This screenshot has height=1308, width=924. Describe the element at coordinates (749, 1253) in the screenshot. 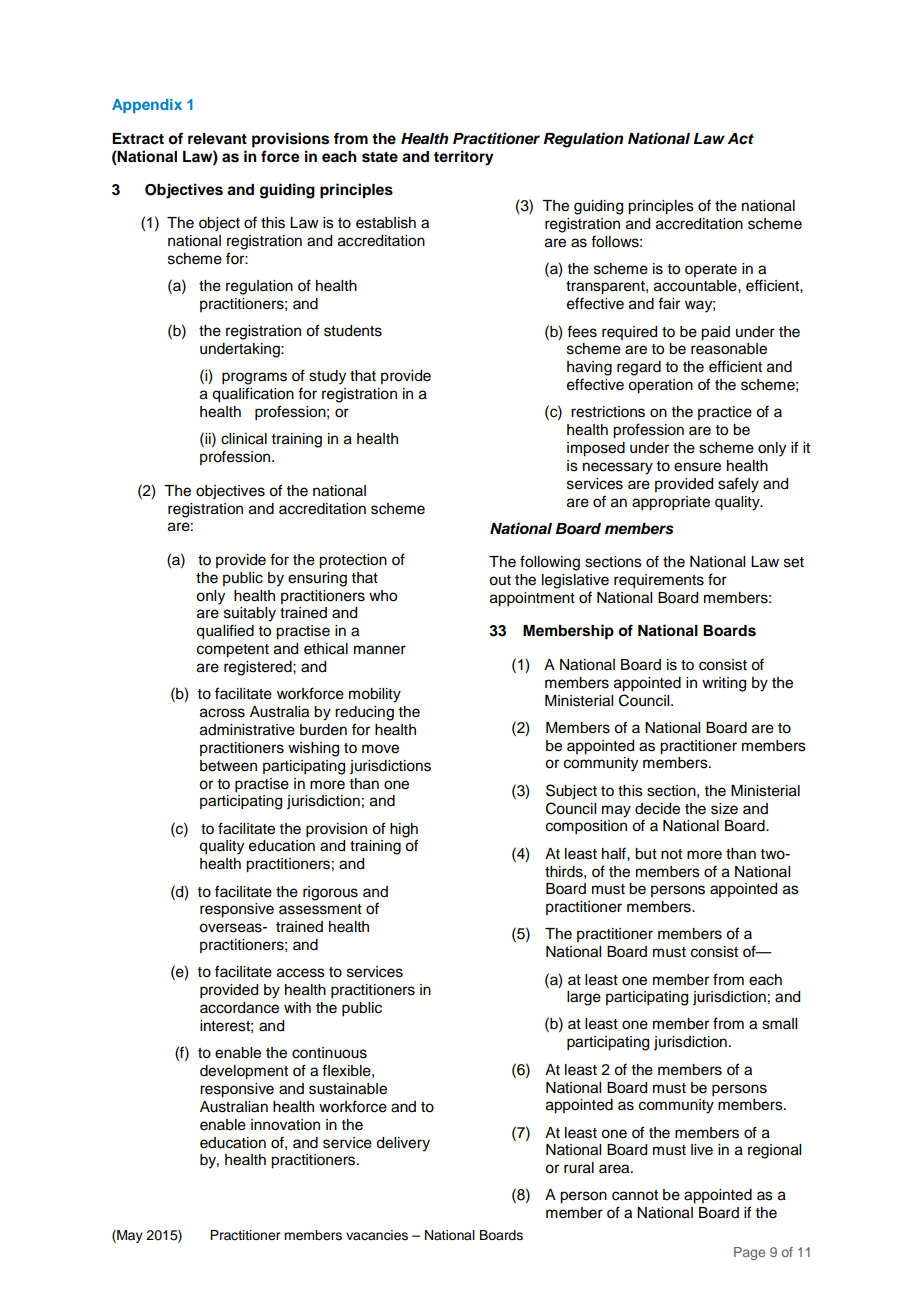

I see `Page` at that location.
